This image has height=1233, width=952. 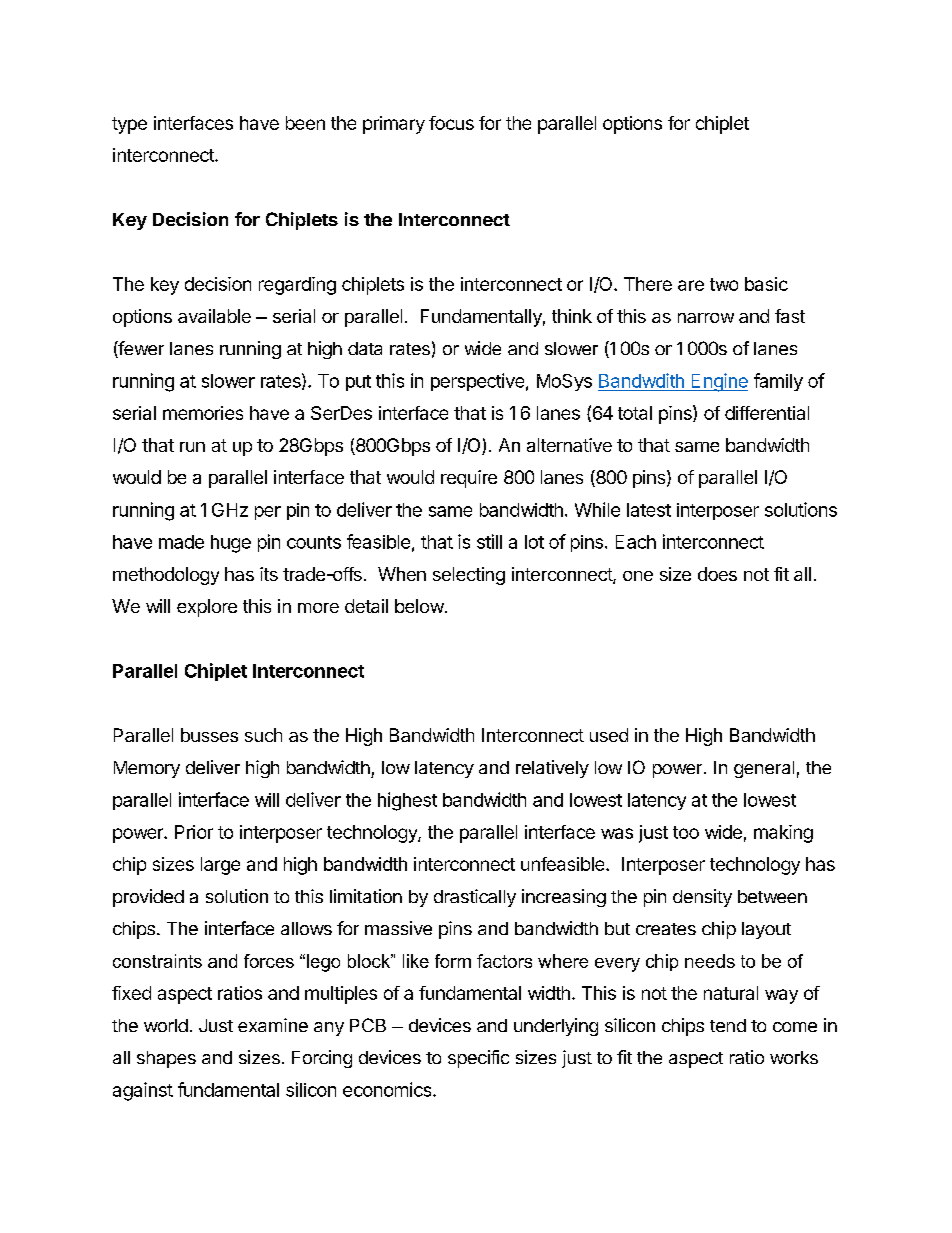 What do you see at coordinates (724, 284) in the image?
I see `two` at bounding box center [724, 284].
